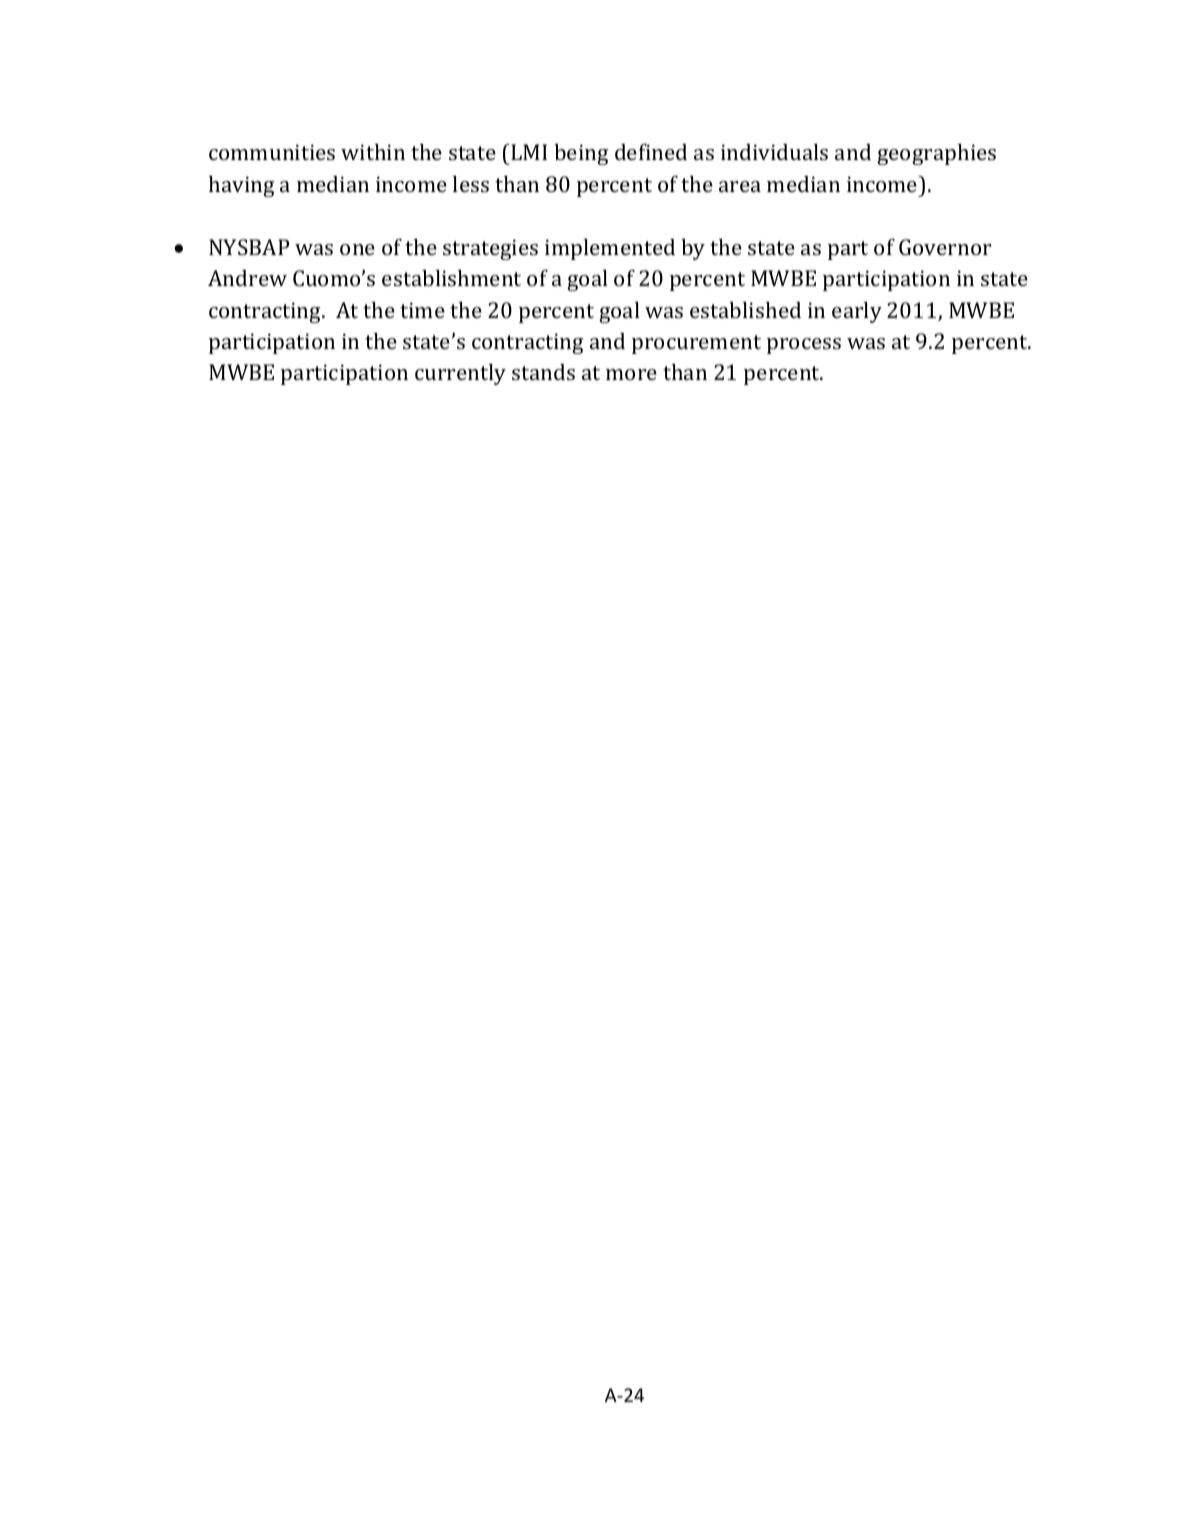  I want to click on geographies, so click(936, 154).
